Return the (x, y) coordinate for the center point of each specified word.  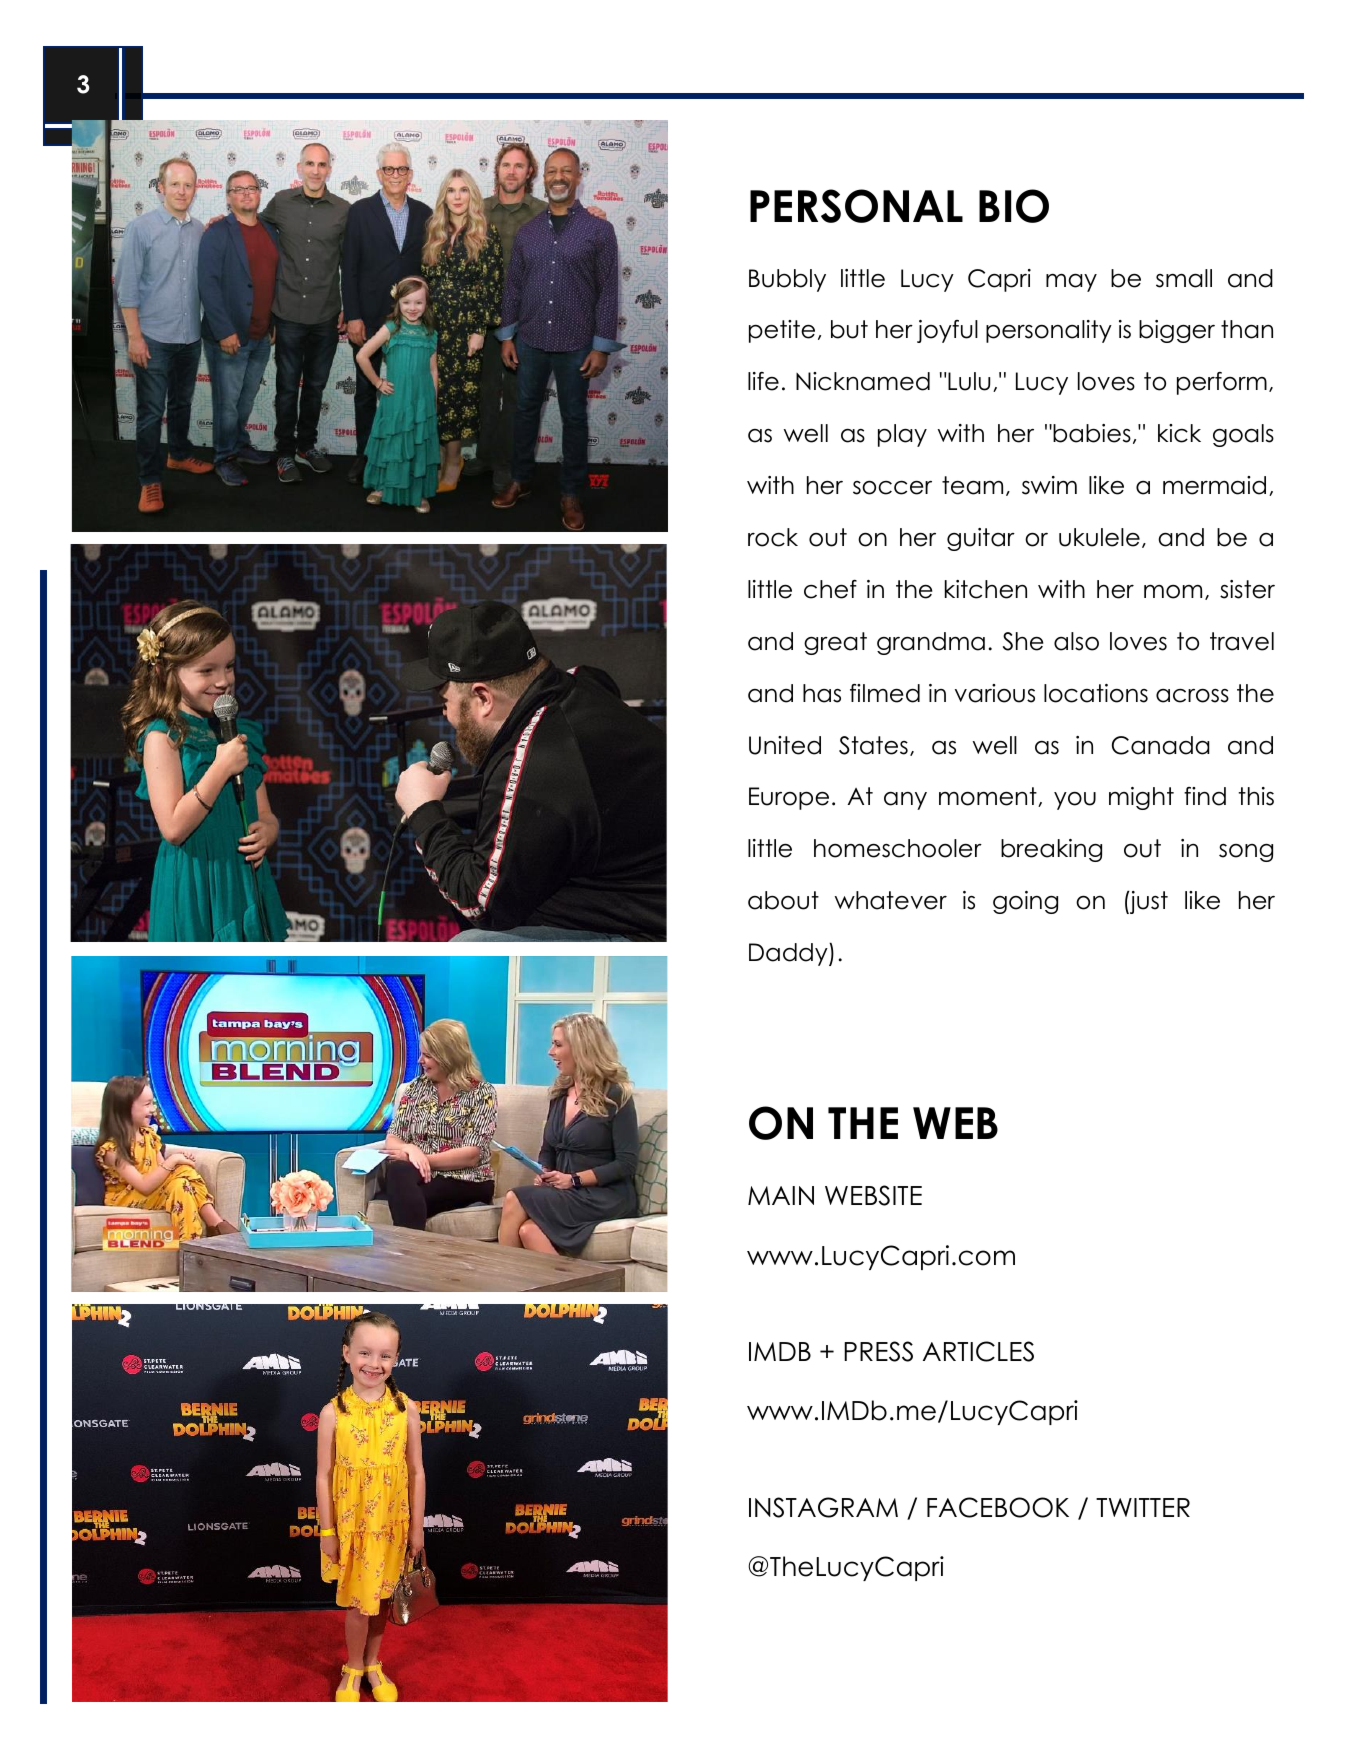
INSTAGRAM (823, 1507)
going (1025, 902)
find (1205, 796)
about (783, 900)
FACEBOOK (998, 1507)
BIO (1014, 206)
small (1184, 278)
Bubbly (787, 280)
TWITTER (1143, 1507)
